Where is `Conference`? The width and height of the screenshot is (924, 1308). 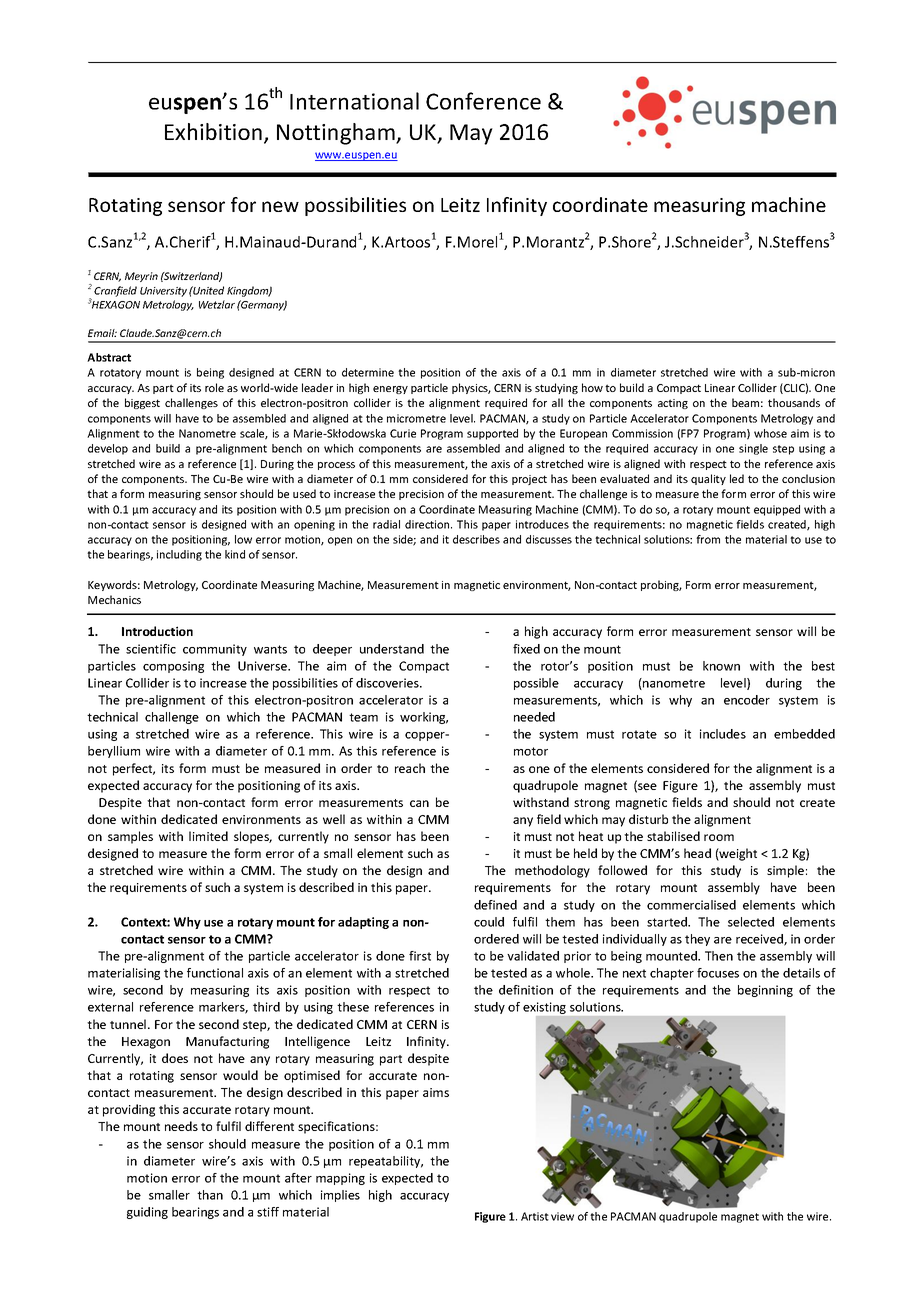 Conference is located at coordinates (483, 101).
